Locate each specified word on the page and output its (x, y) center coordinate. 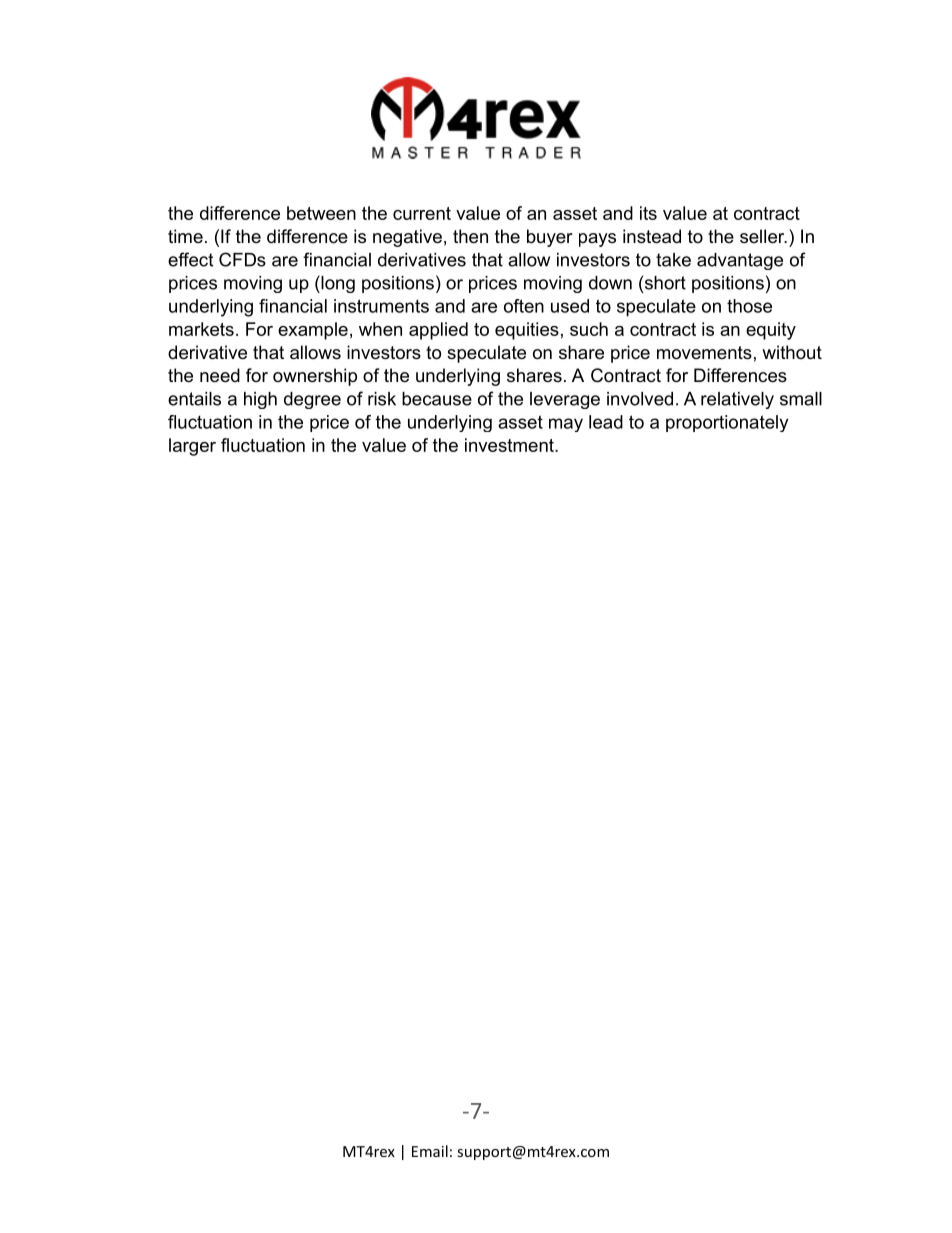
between (321, 213)
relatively (737, 400)
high (260, 400)
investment (510, 445)
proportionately (727, 423)
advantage (740, 261)
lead (606, 422)
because (437, 399)
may (566, 425)
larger (192, 447)
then (470, 236)
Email (430, 1151)
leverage (565, 400)
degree (312, 400)
